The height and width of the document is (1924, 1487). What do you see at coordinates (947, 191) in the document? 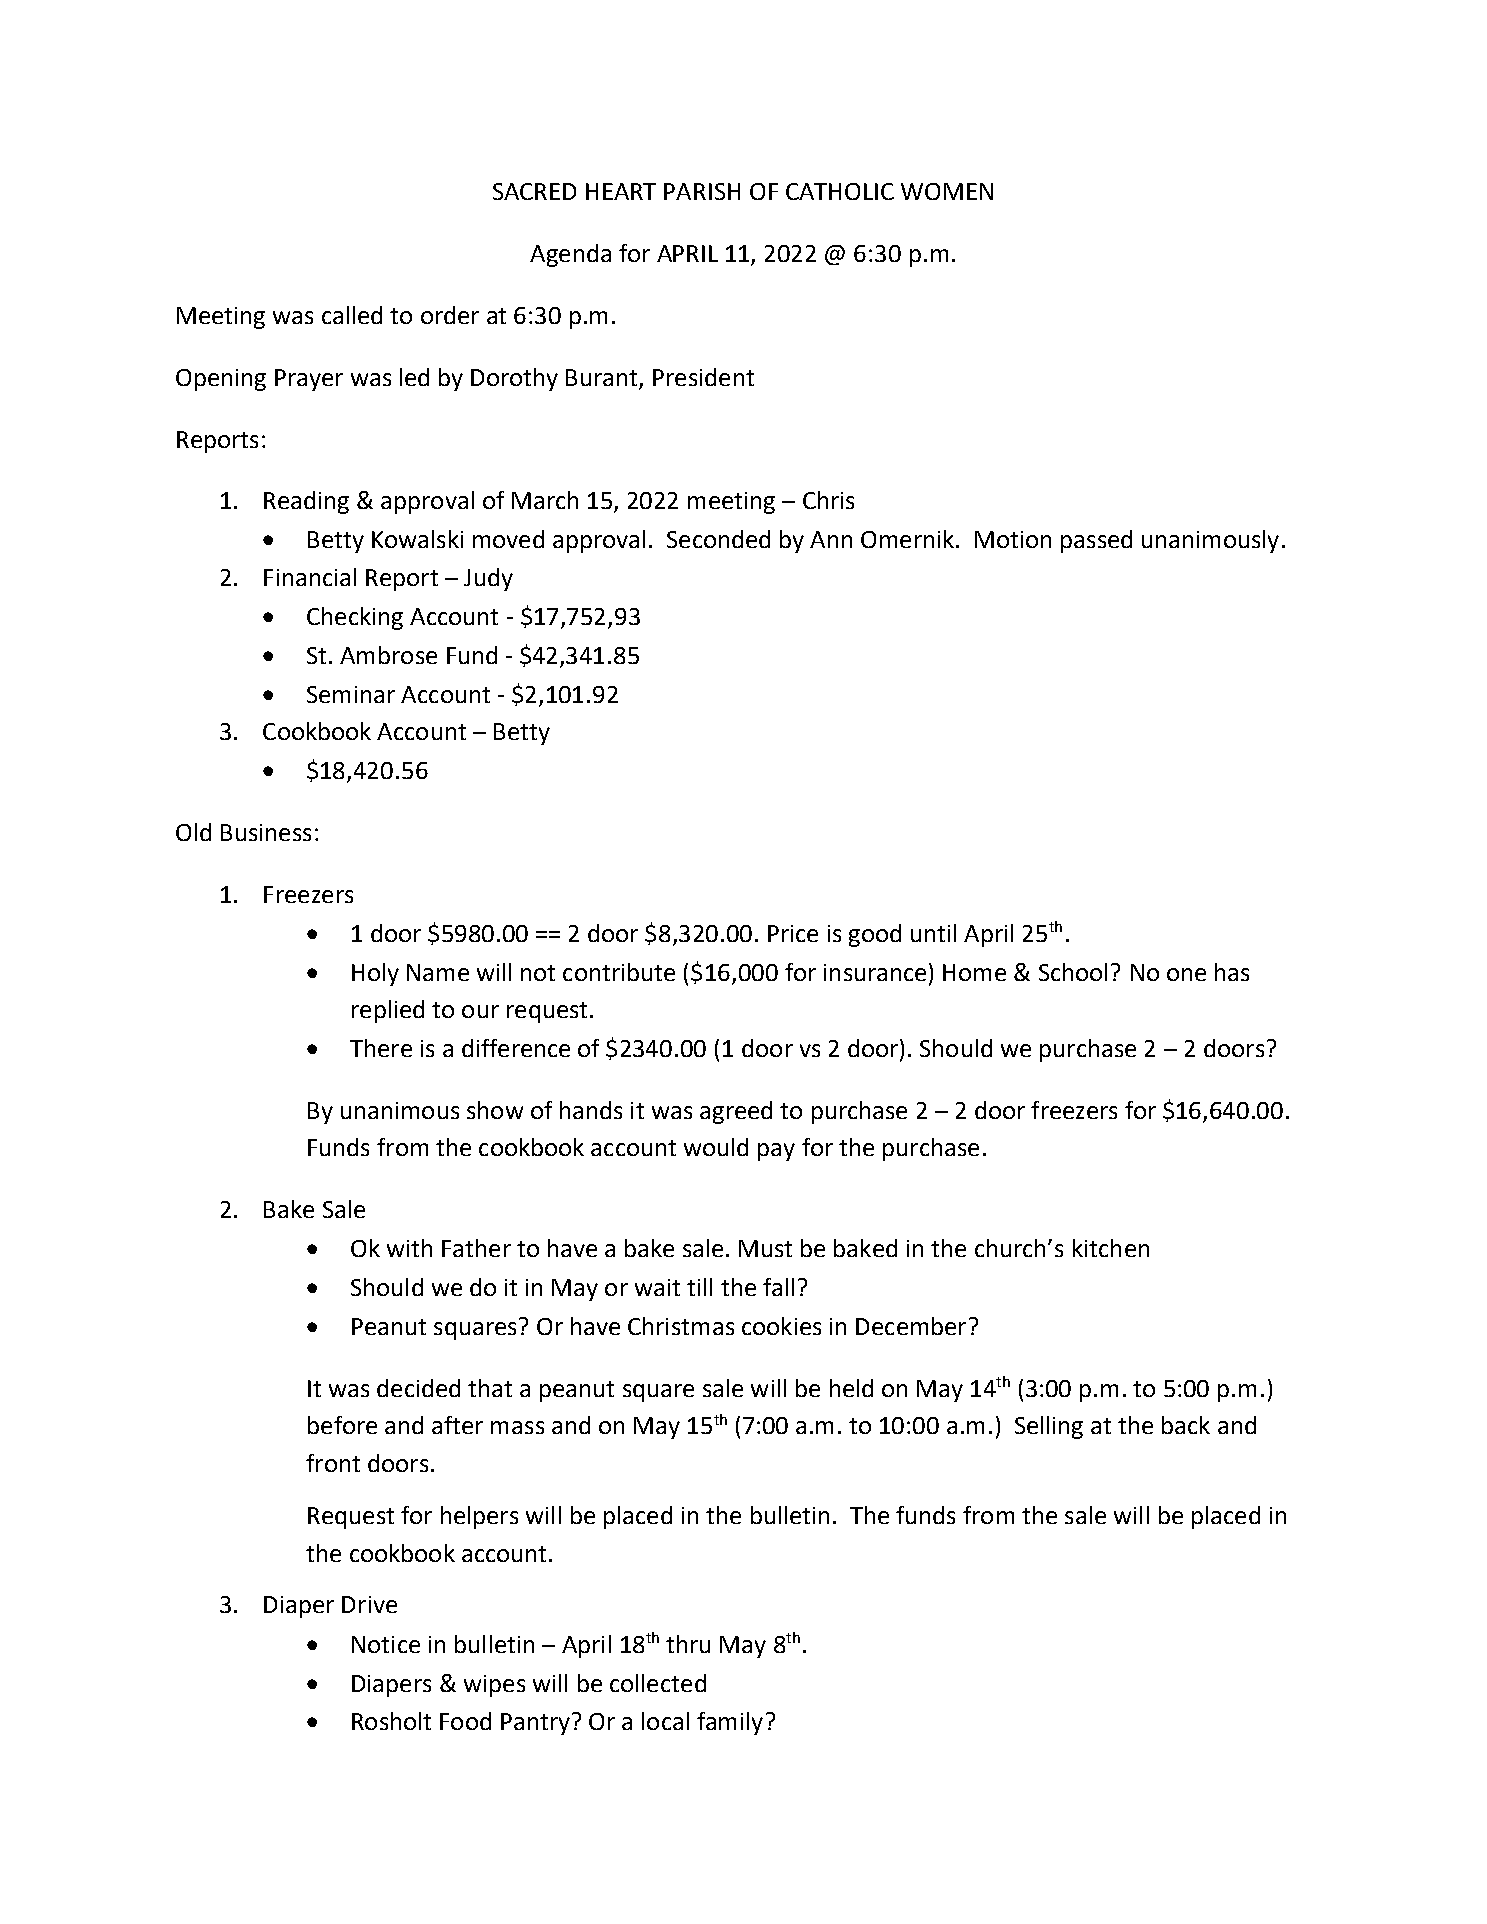
I see `WOMEN` at bounding box center [947, 191].
